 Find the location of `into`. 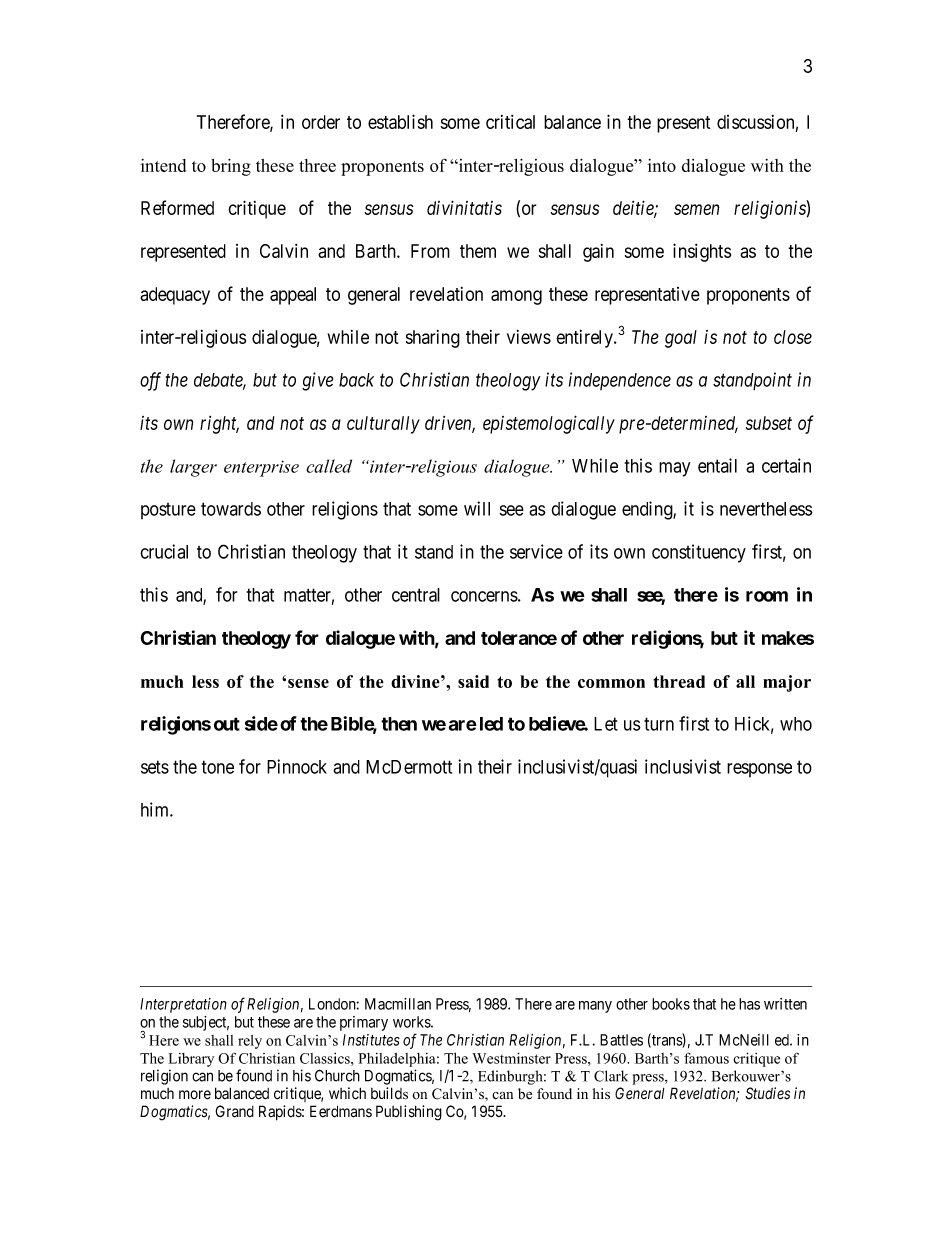

into is located at coordinates (662, 165).
